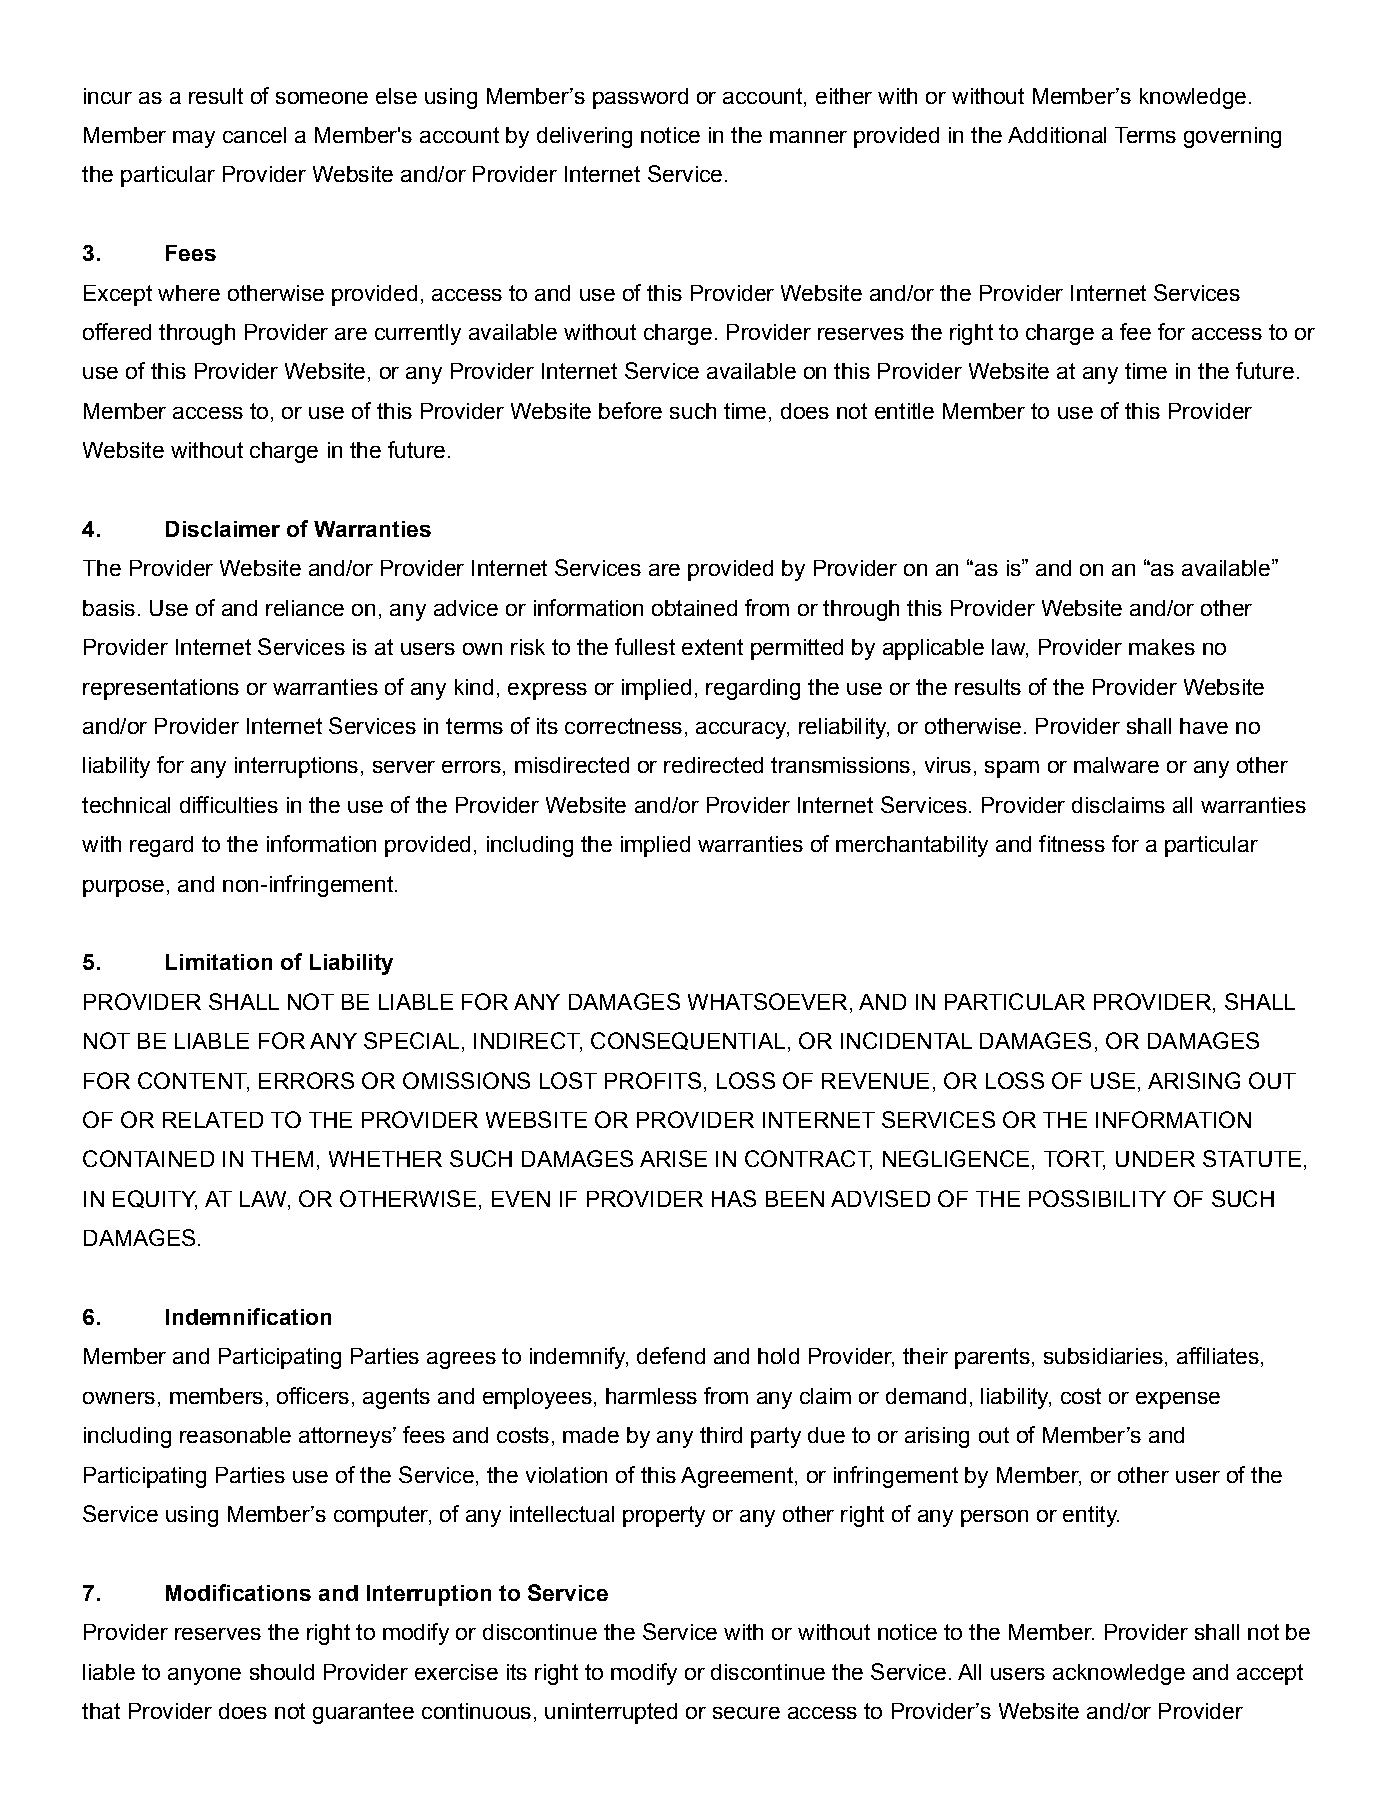 The width and height of the page is (1398, 1809). What do you see at coordinates (1162, 647) in the page?
I see `makes` at bounding box center [1162, 647].
